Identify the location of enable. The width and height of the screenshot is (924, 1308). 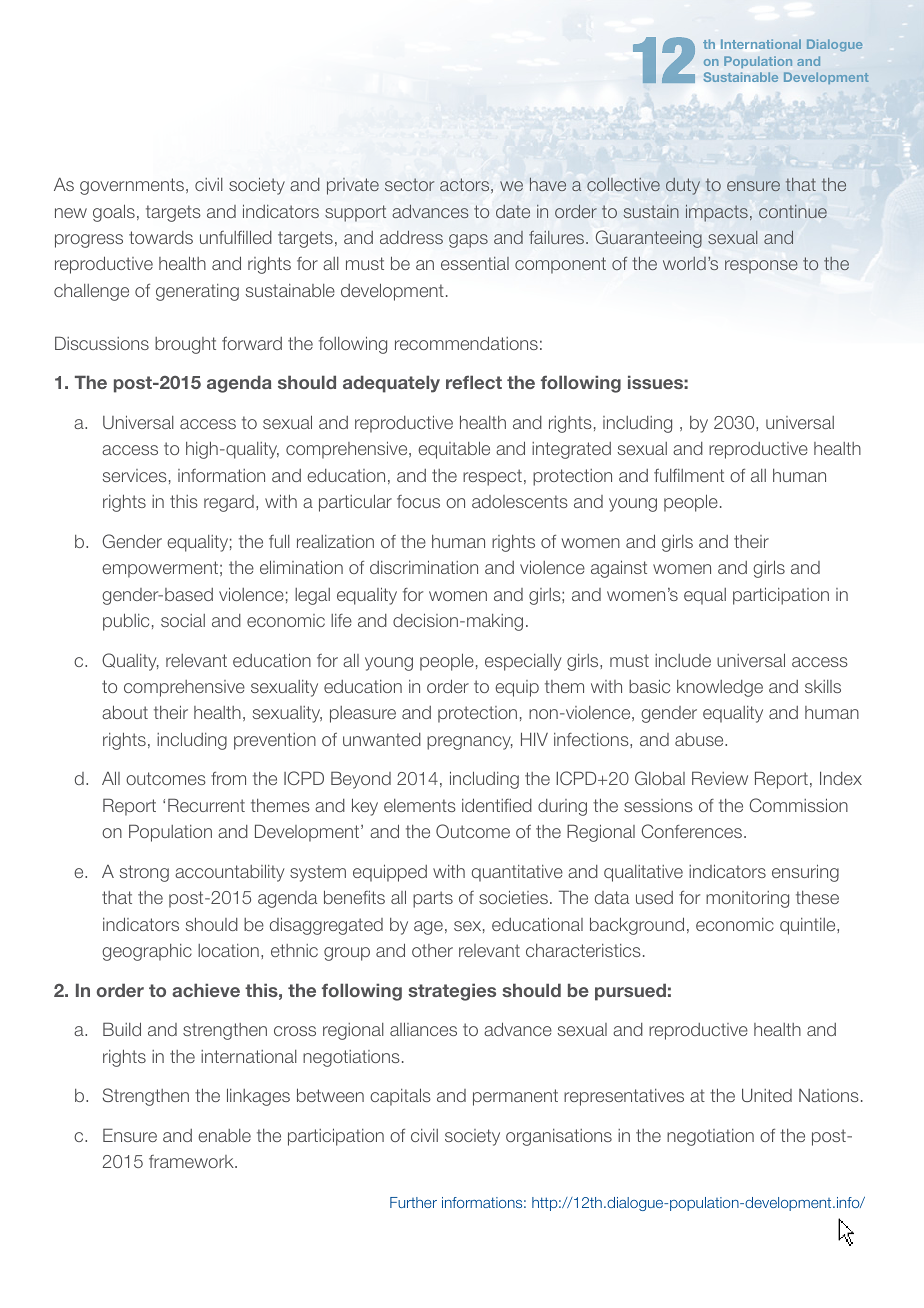
(224, 1135).
